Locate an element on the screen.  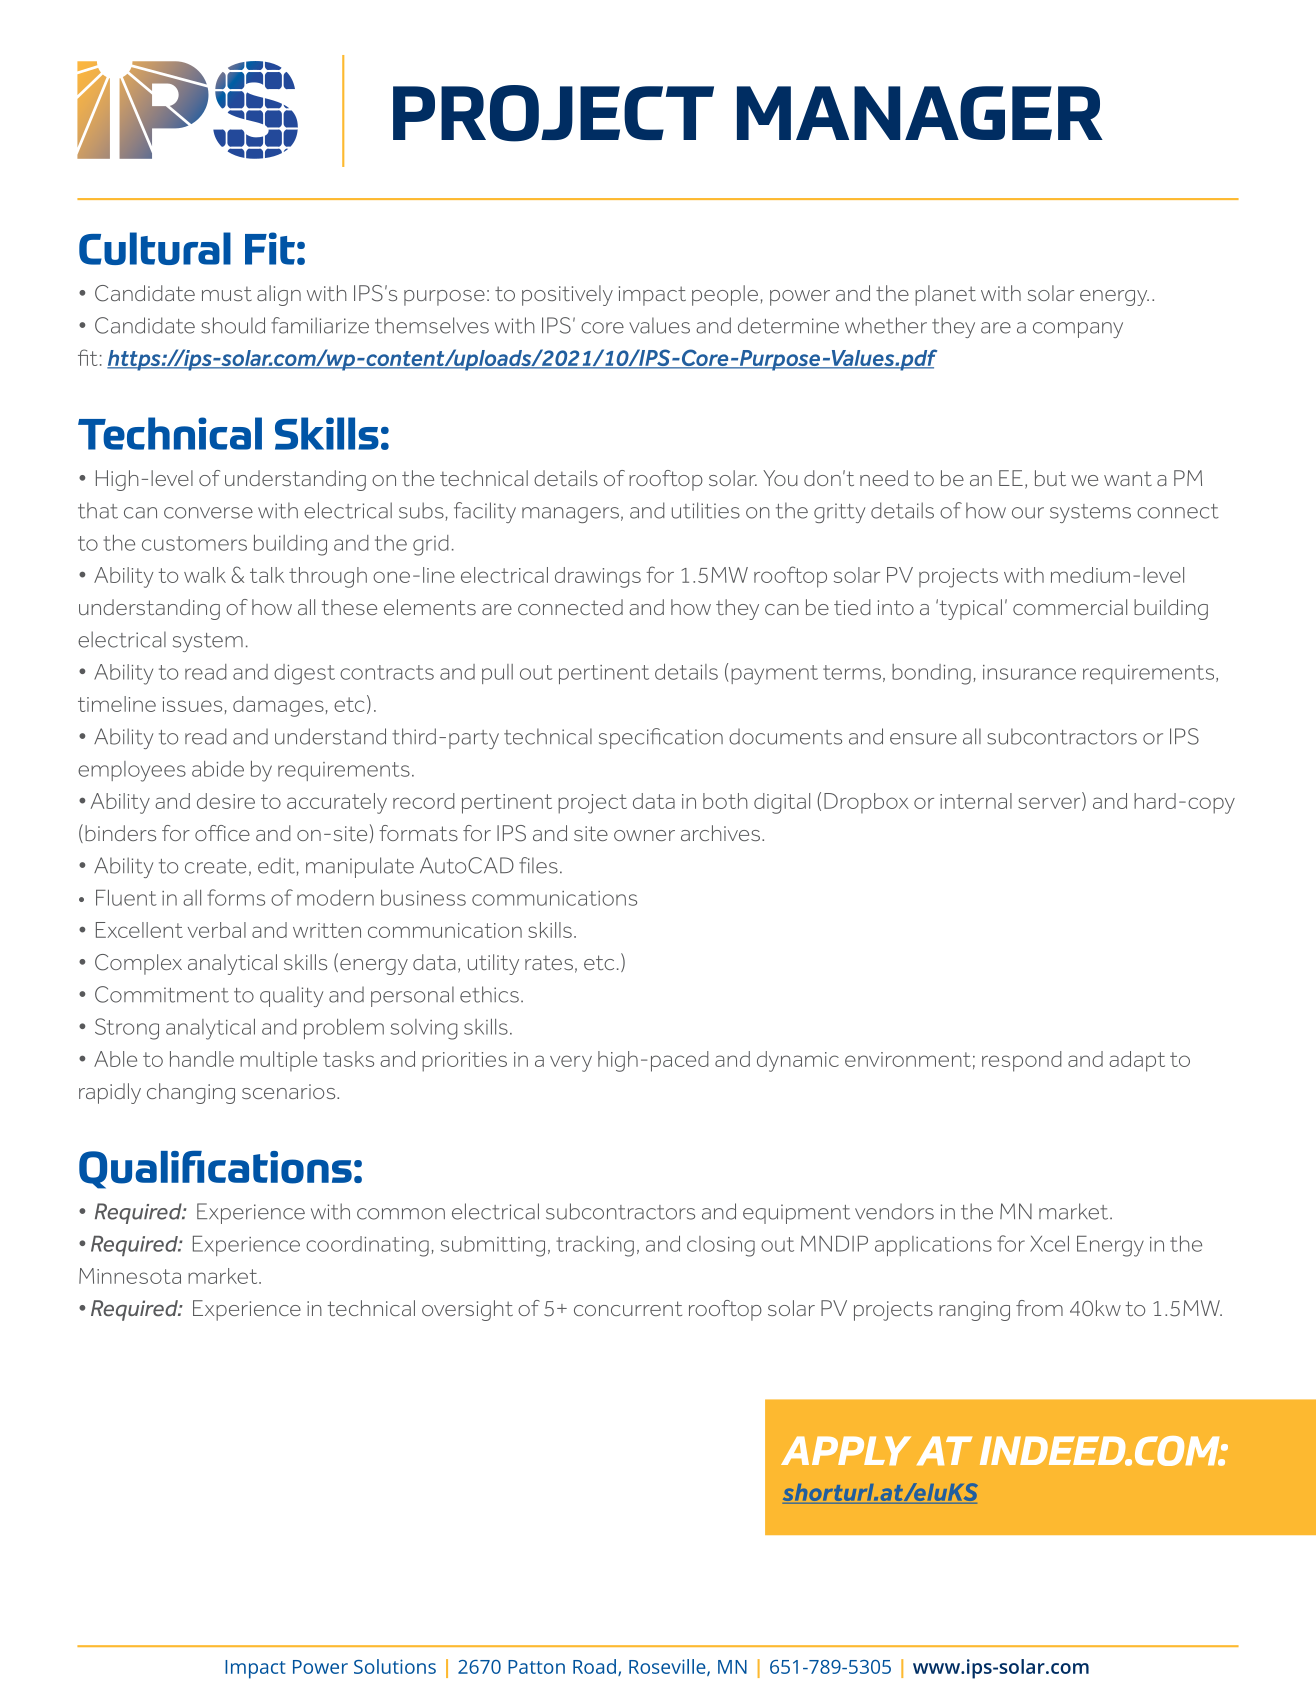
abide is located at coordinates (218, 769).
